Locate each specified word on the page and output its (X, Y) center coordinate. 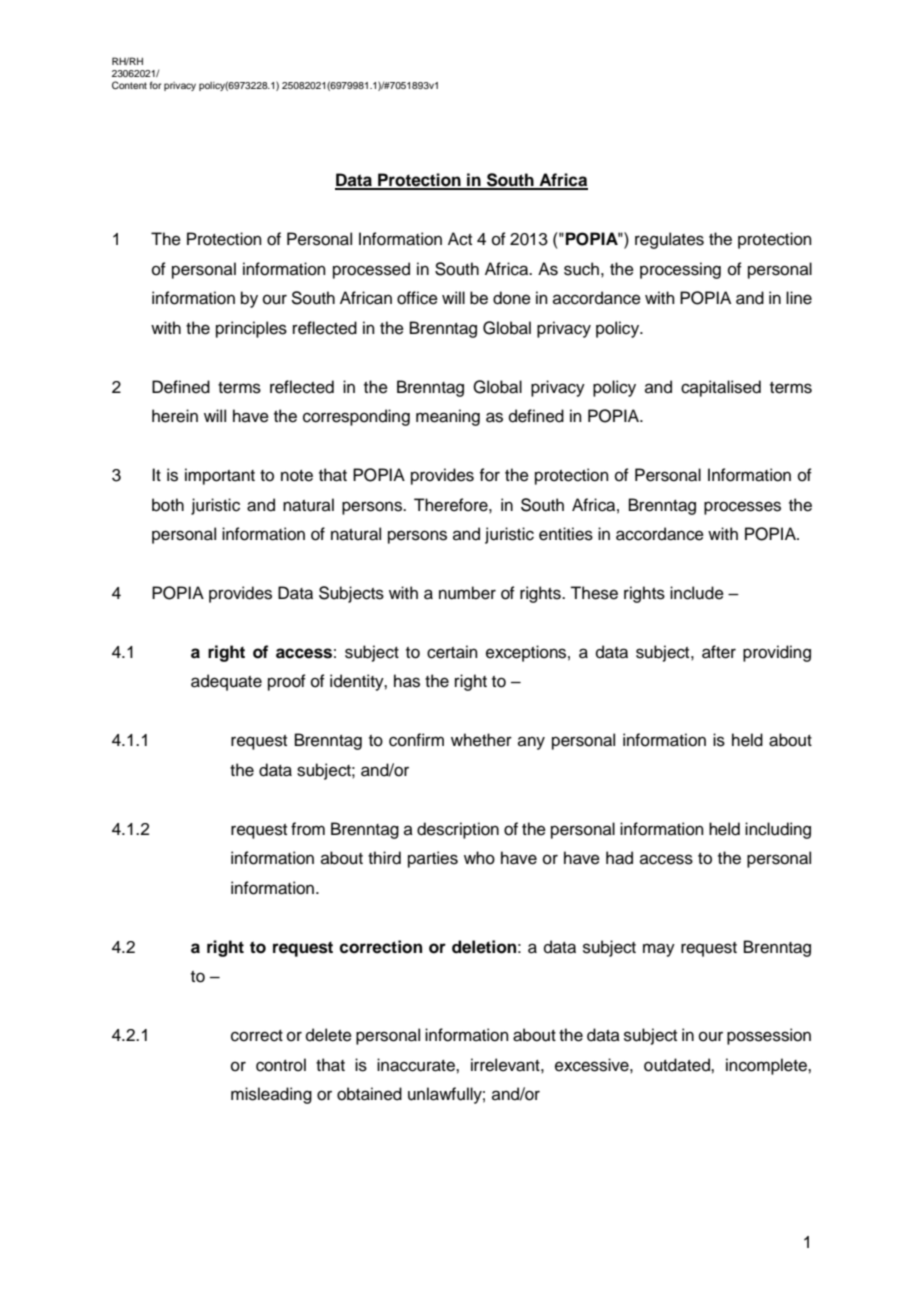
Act (460, 239)
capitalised (721, 388)
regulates (669, 240)
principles (251, 329)
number (467, 593)
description (458, 830)
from (308, 829)
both (168, 505)
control (281, 1065)
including (778, 830)
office (417, 298)
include (697, 593)
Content (129, 85)
